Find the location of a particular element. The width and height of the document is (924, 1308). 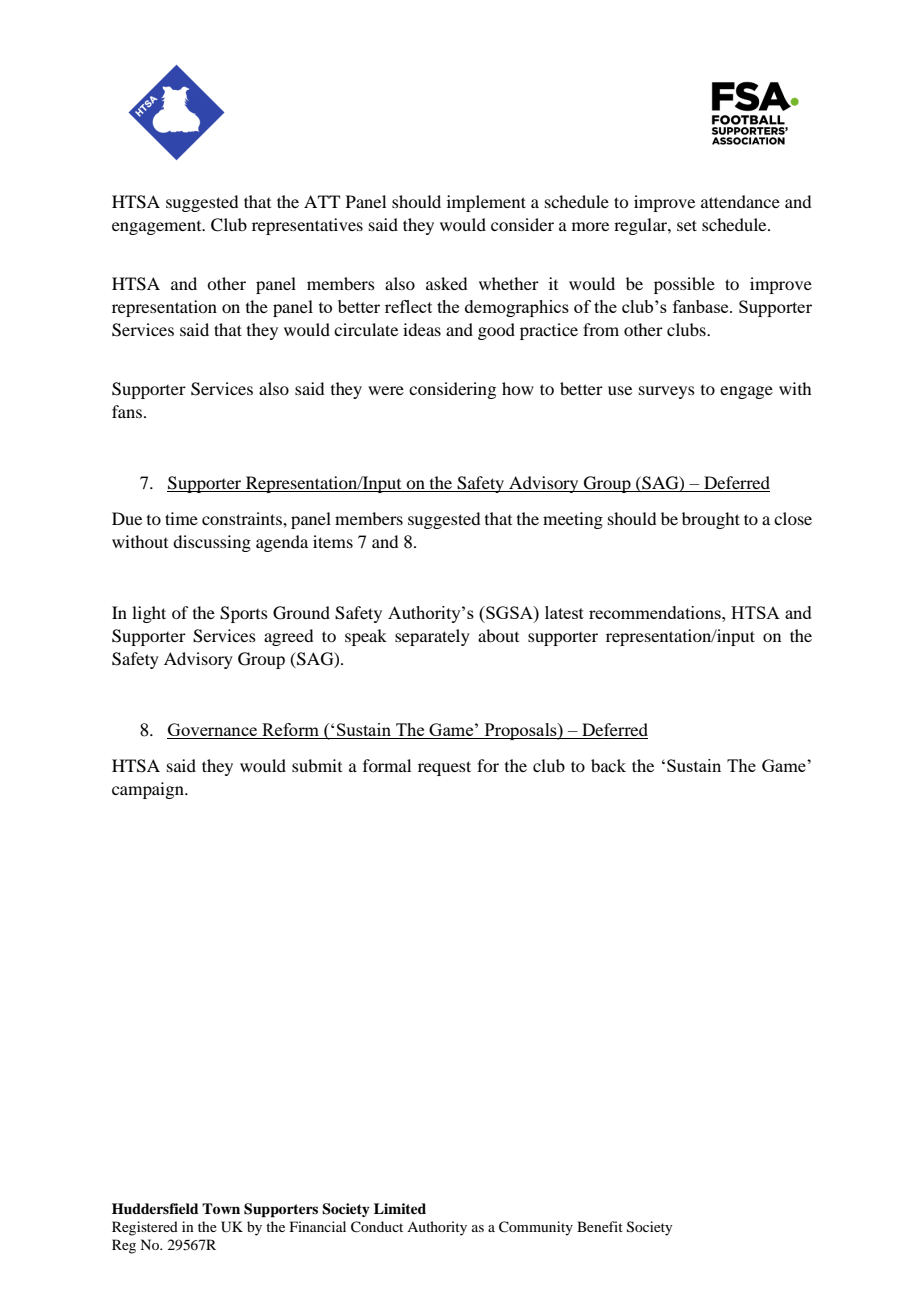

representatives is located at coordinates (307, 226).
